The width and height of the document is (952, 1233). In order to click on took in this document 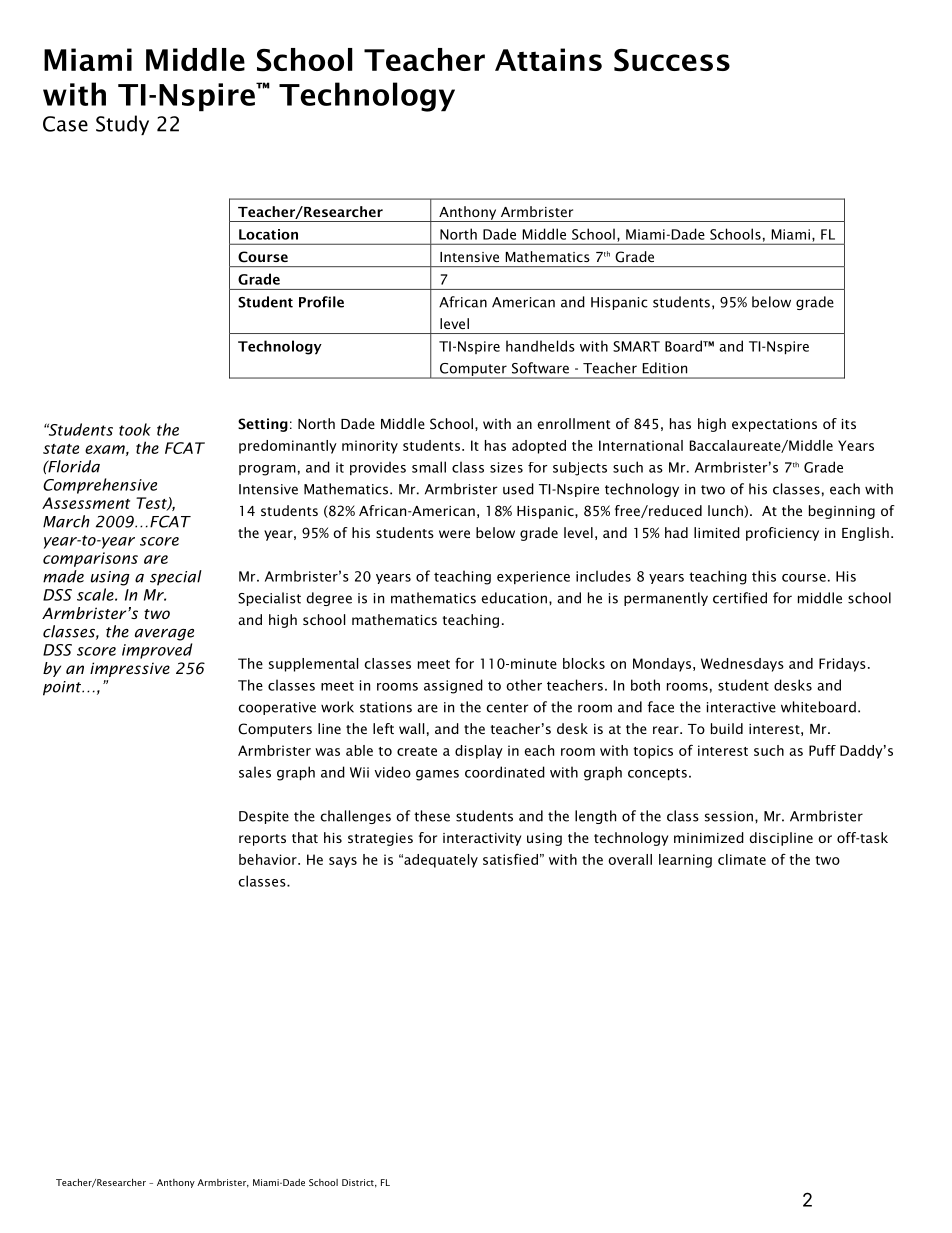, I will do `click(135, 429)`.
